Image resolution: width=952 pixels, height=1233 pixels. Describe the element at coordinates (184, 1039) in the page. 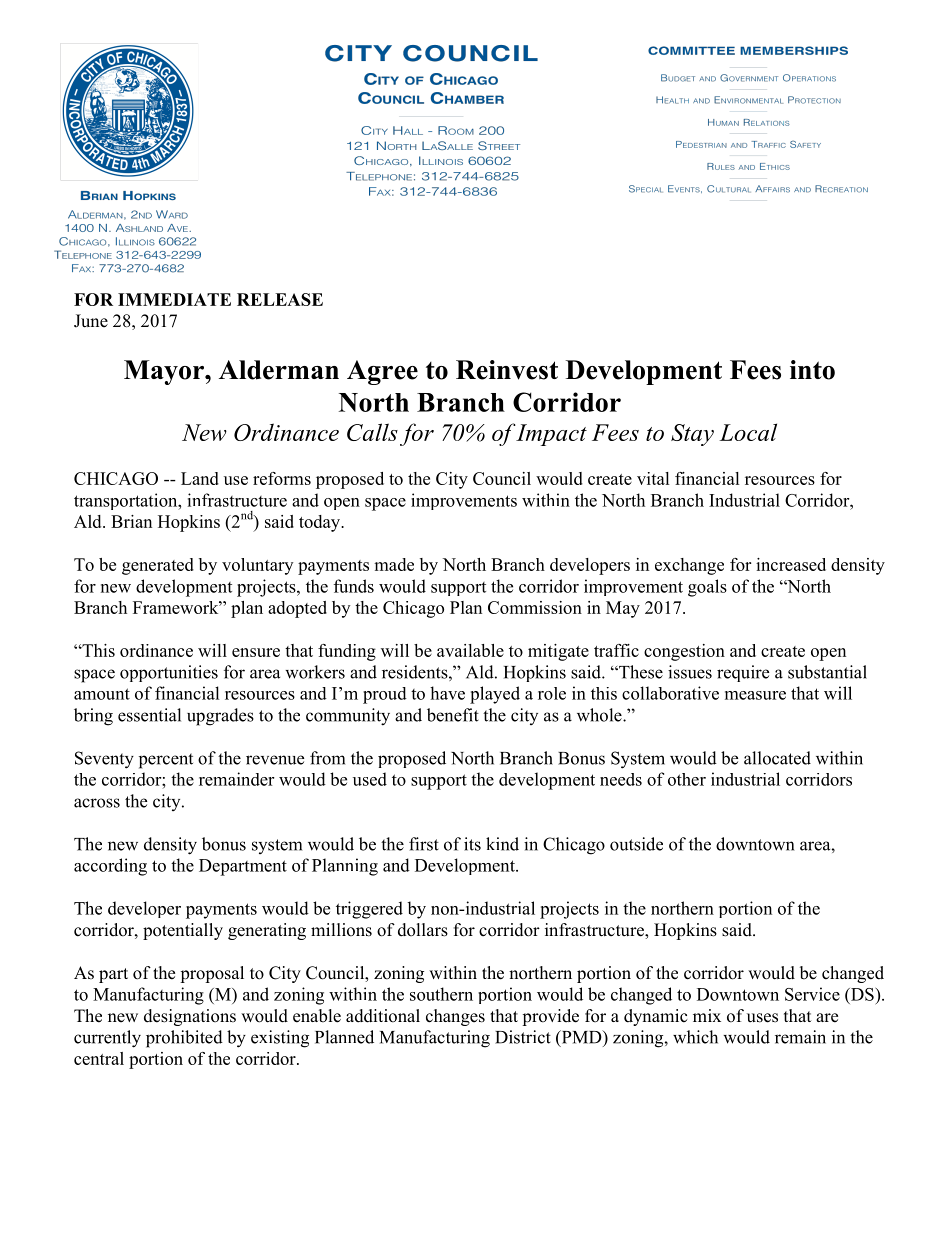

I see `prohibited` at that location.
